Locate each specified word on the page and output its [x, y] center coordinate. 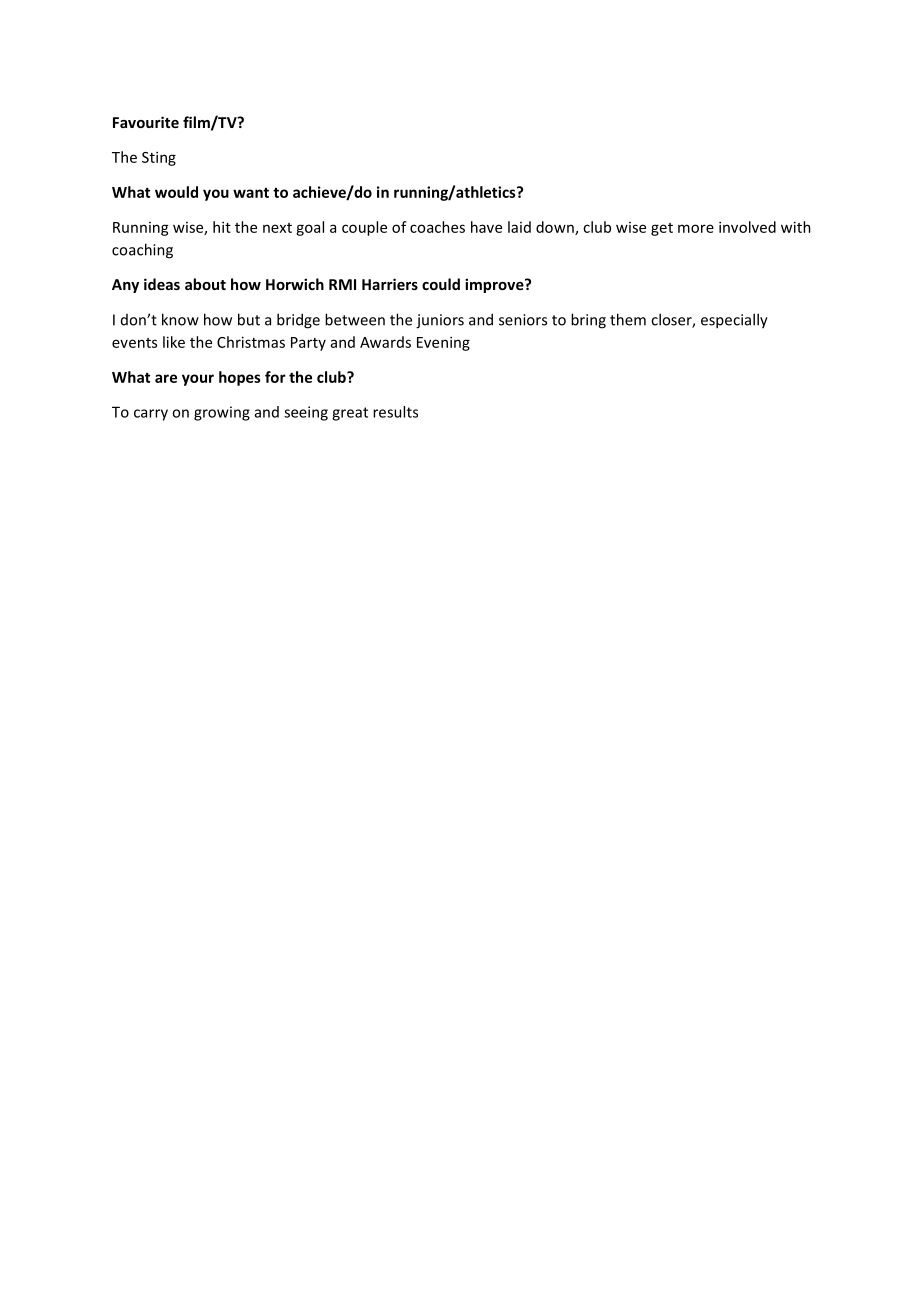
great [350, 414]
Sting [159, 158]
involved [747, 227]
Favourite [146, 122]
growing [222, 413]
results [395, 412]
